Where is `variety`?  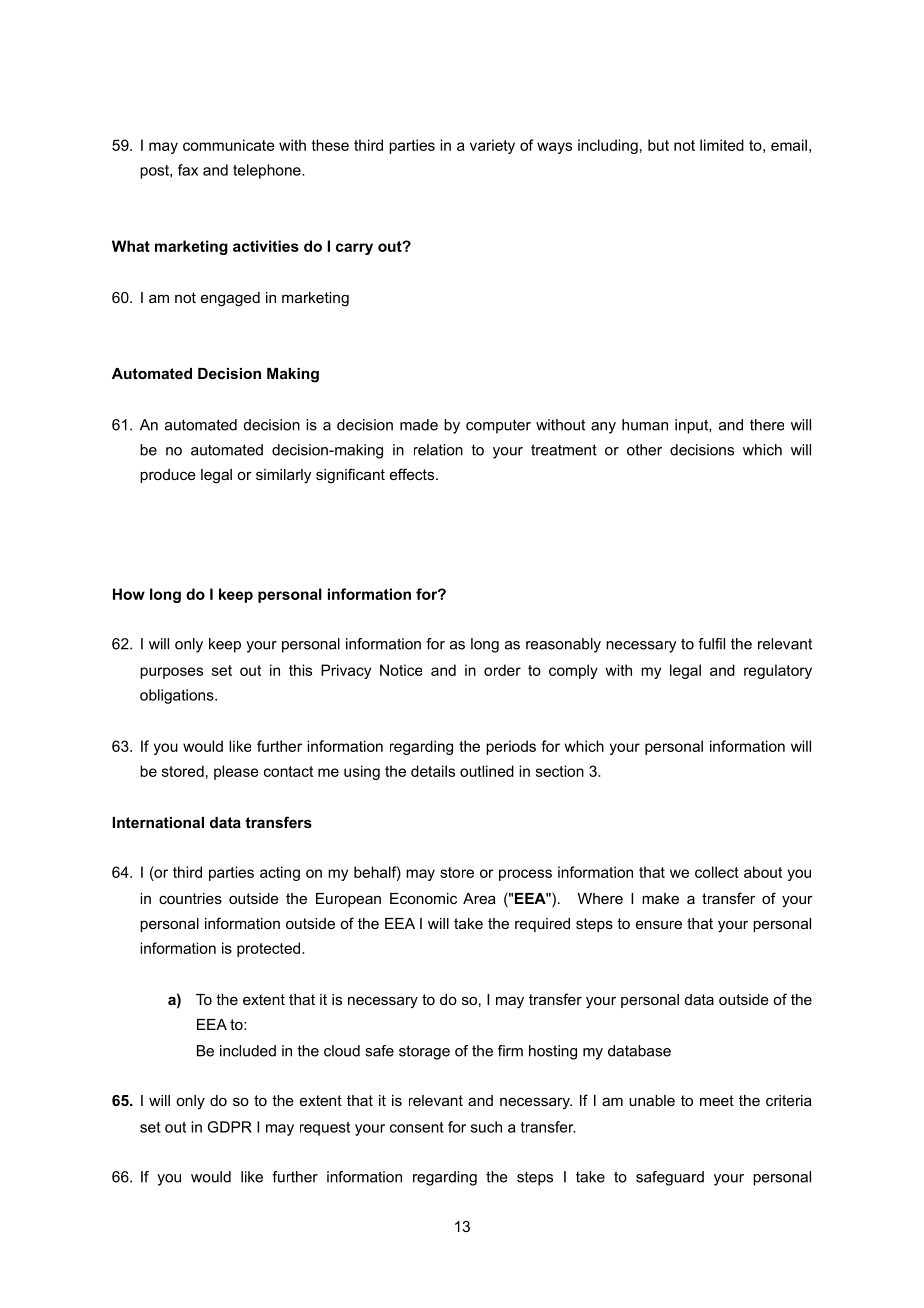
variety is located at coordinates (492, 146).
